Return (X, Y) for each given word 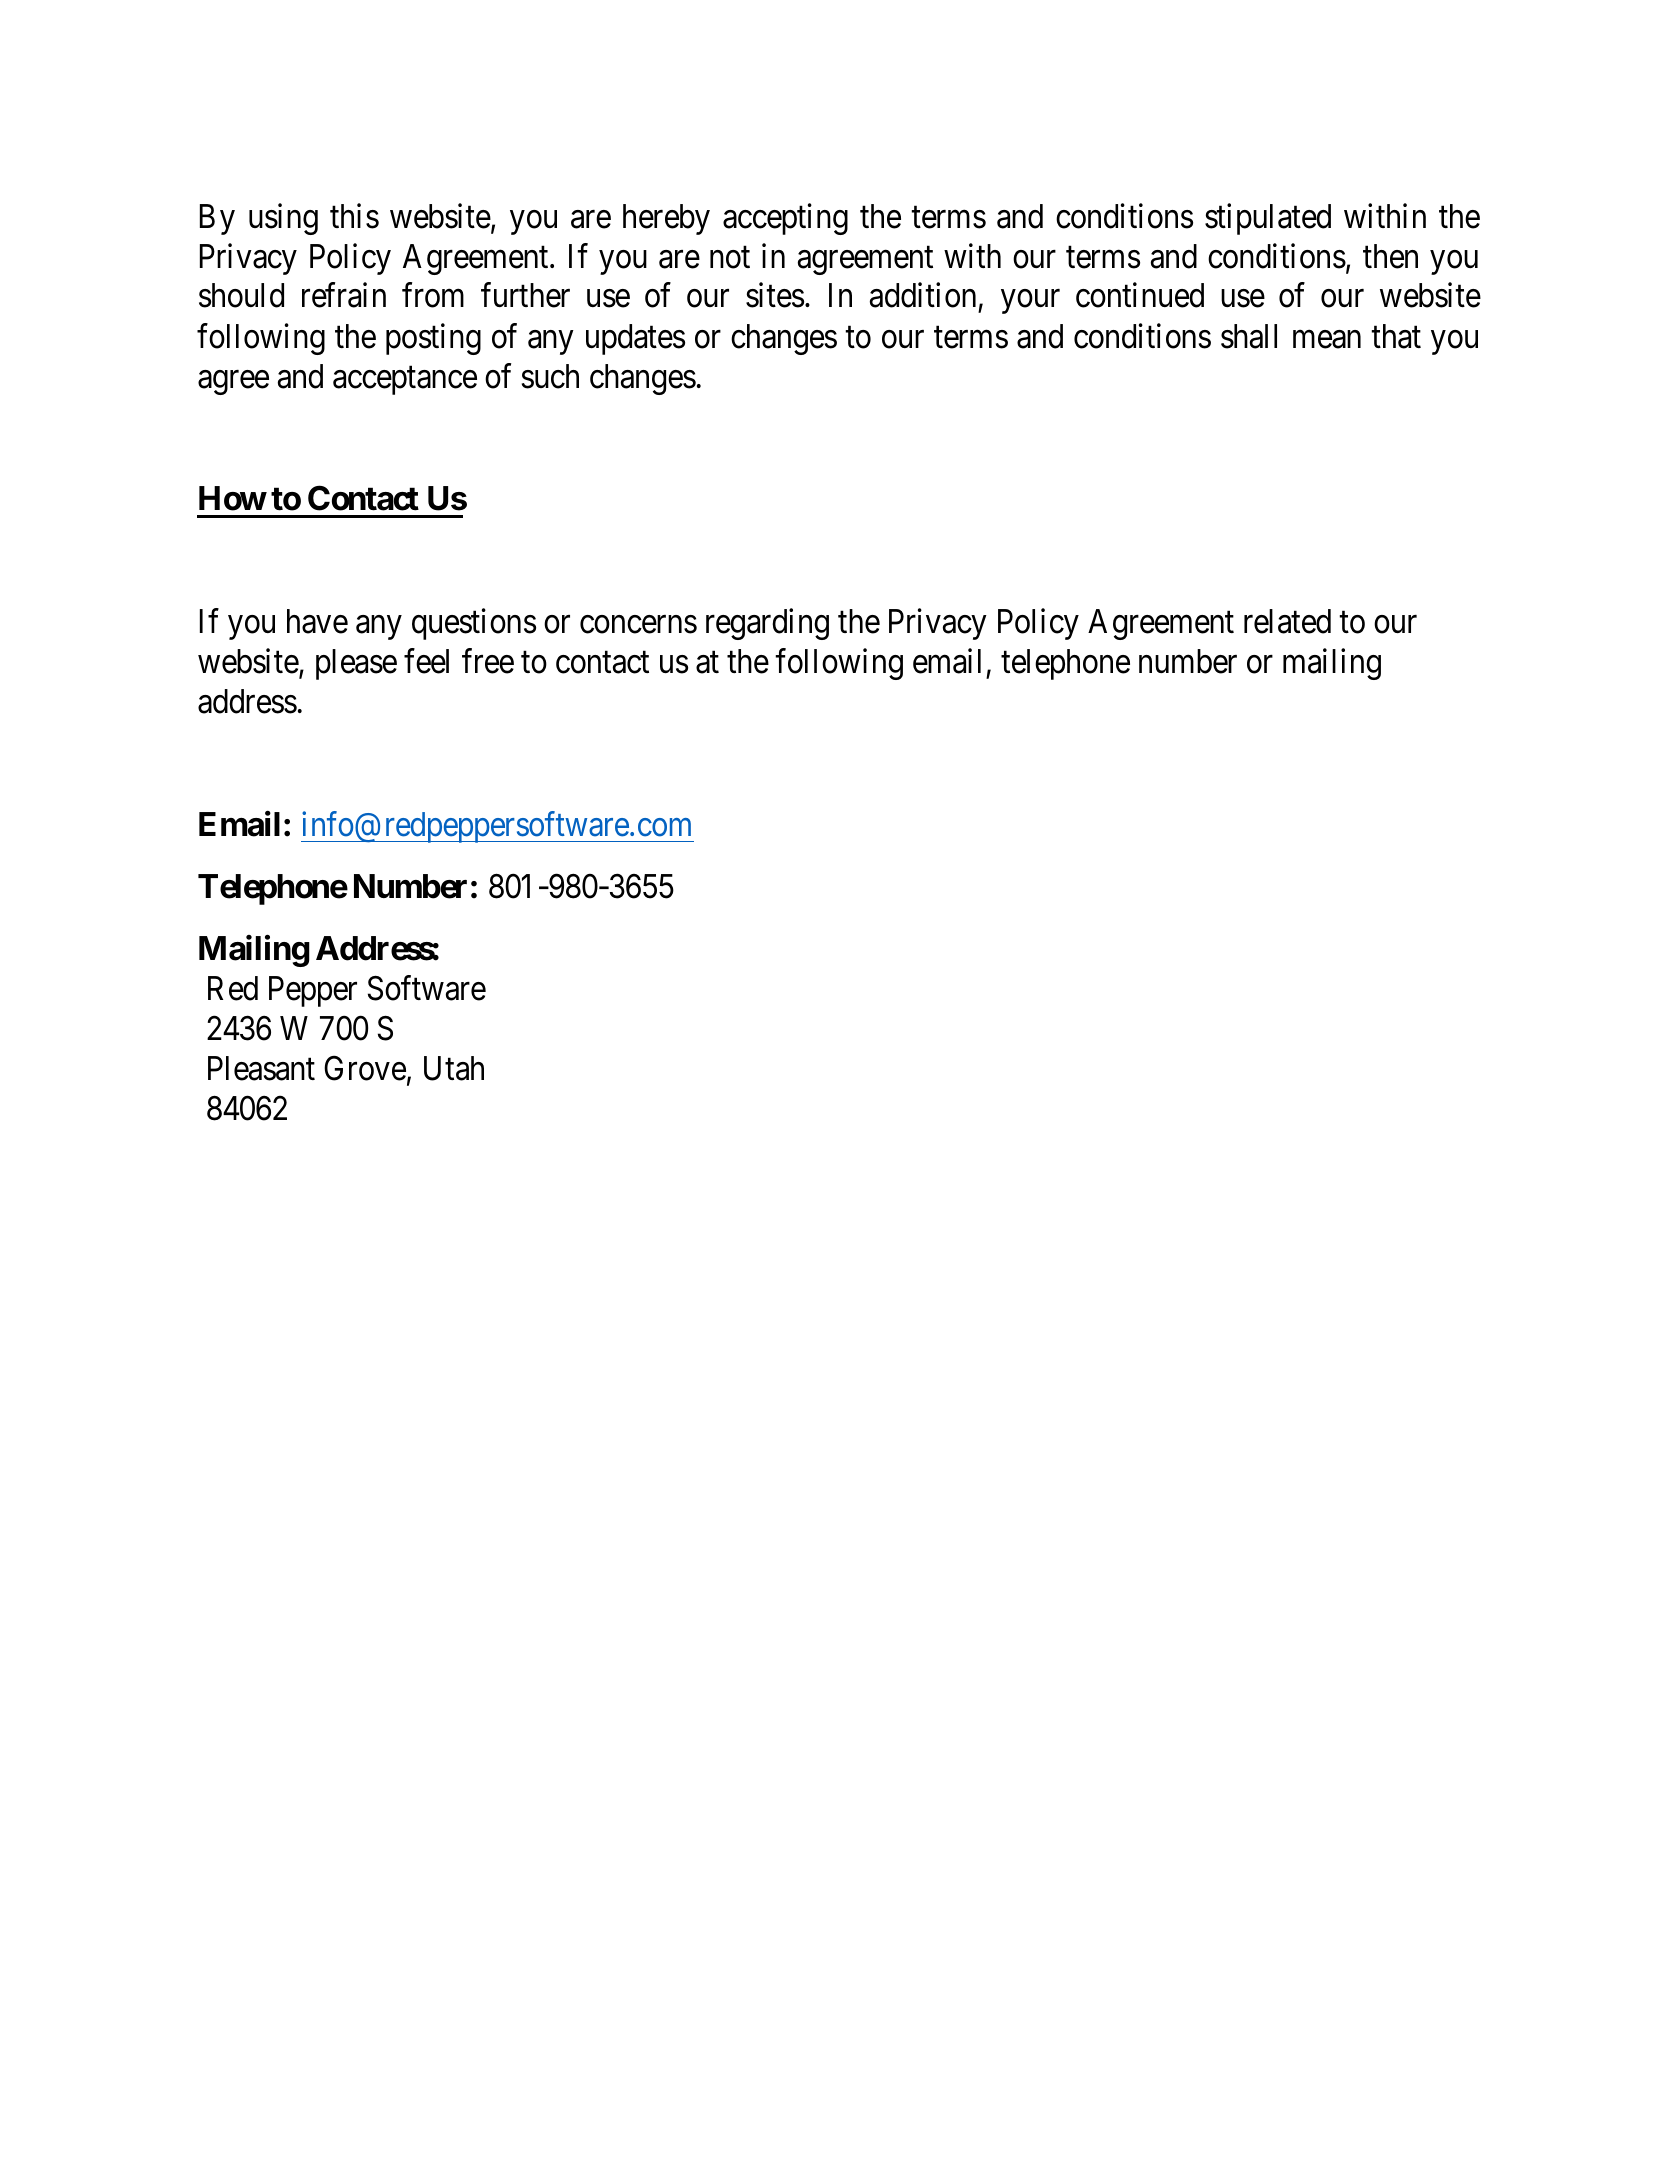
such (550, 376)
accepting (785, 219)
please (356, 664)
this (354, 216)
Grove (365, 1068)
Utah (454, 1068)
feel (426, 661)
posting (433, 339)
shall (1249, 336)
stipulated (1268, 219)
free (488, 661)
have (317, 621)
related (1287, 621)
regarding (767, 624)
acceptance (405, 381)
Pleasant (261, 1068)
